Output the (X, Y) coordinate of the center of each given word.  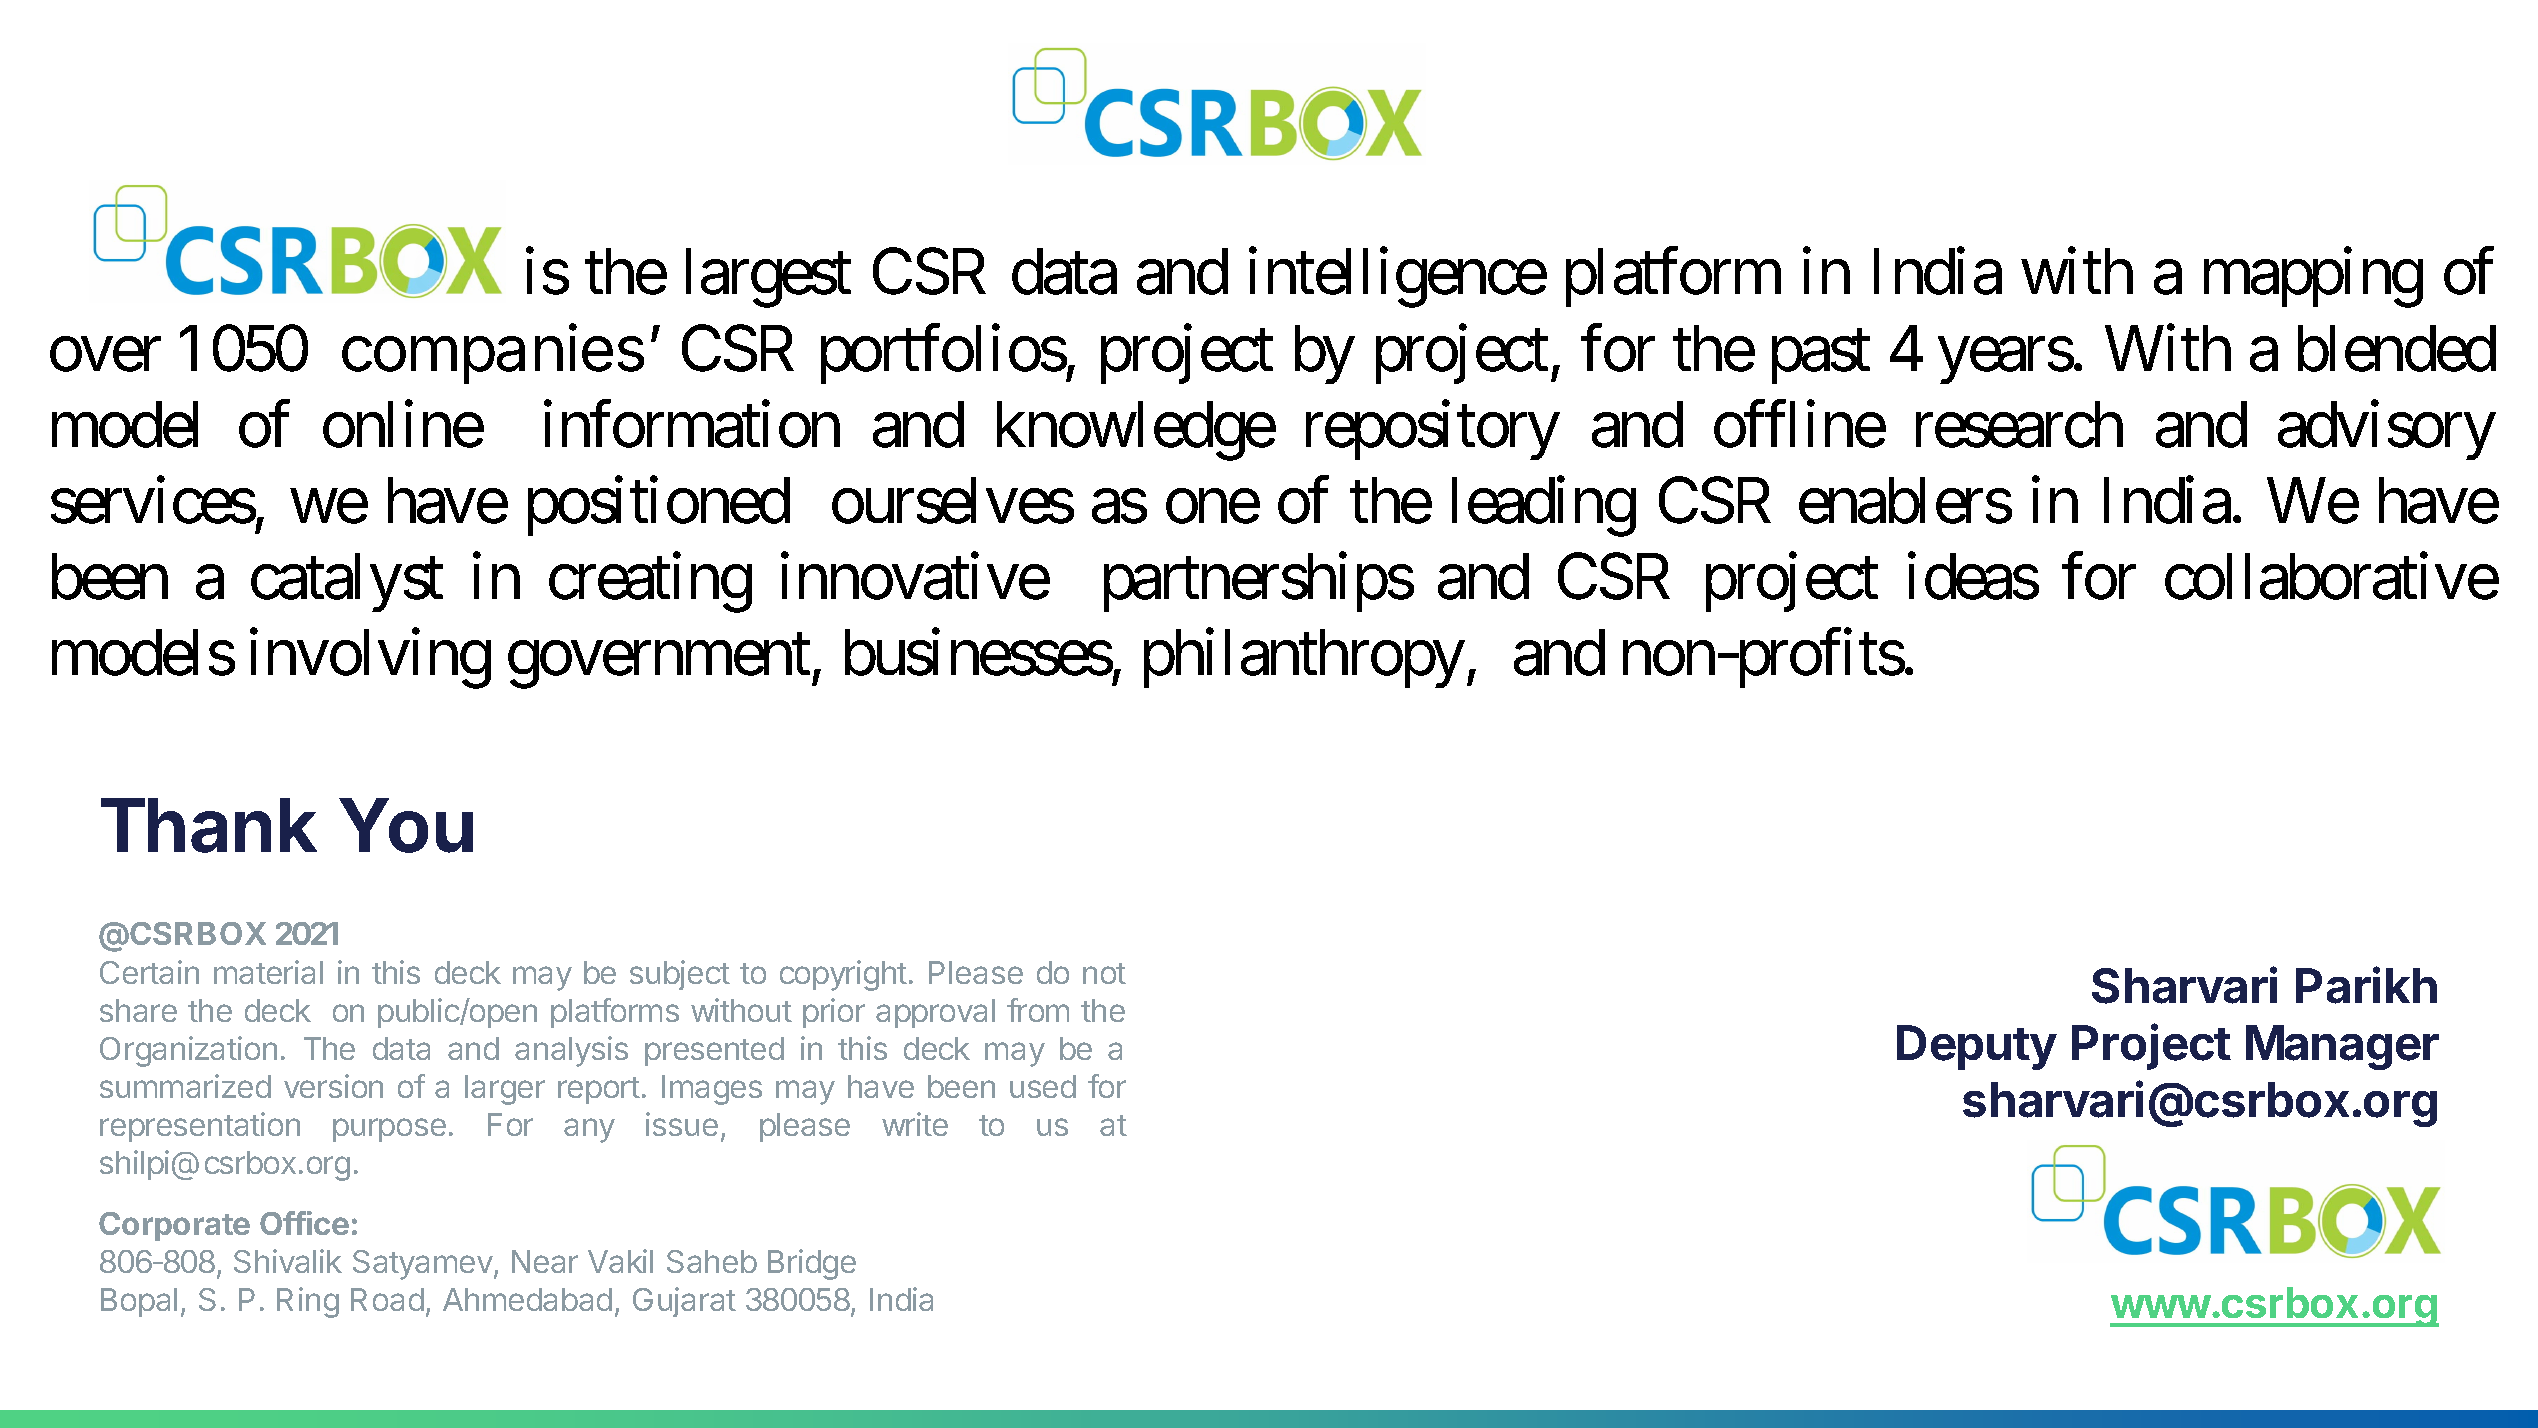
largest (768, 278)
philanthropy (1304, 659)
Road (387, 1299)
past (1821, 358)
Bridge (812, 1264)
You (406, 825)
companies (493, 353)
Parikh (2366, 985)
